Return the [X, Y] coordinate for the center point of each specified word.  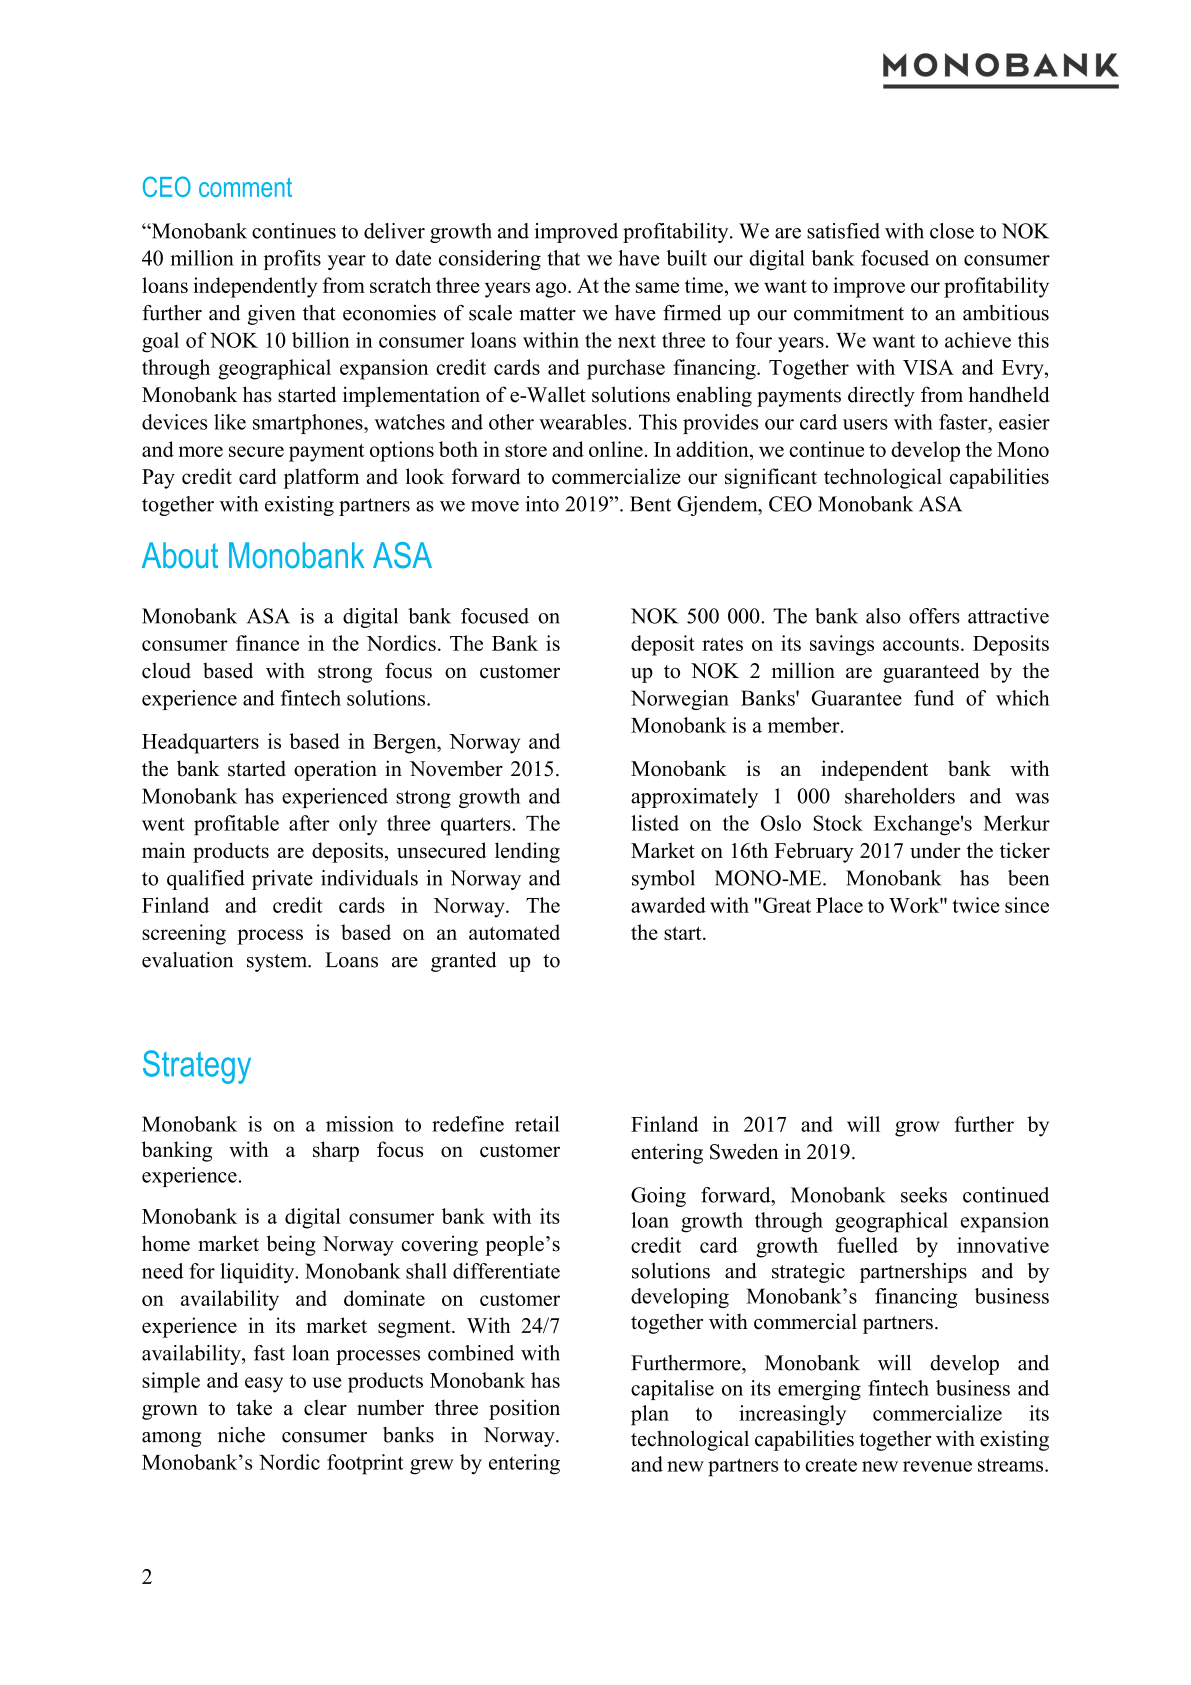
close [952, 231]
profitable [236, 825]
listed [655, 823]
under [935, 850]
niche [241, 1435]
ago [552, 290]
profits [292, 260]
